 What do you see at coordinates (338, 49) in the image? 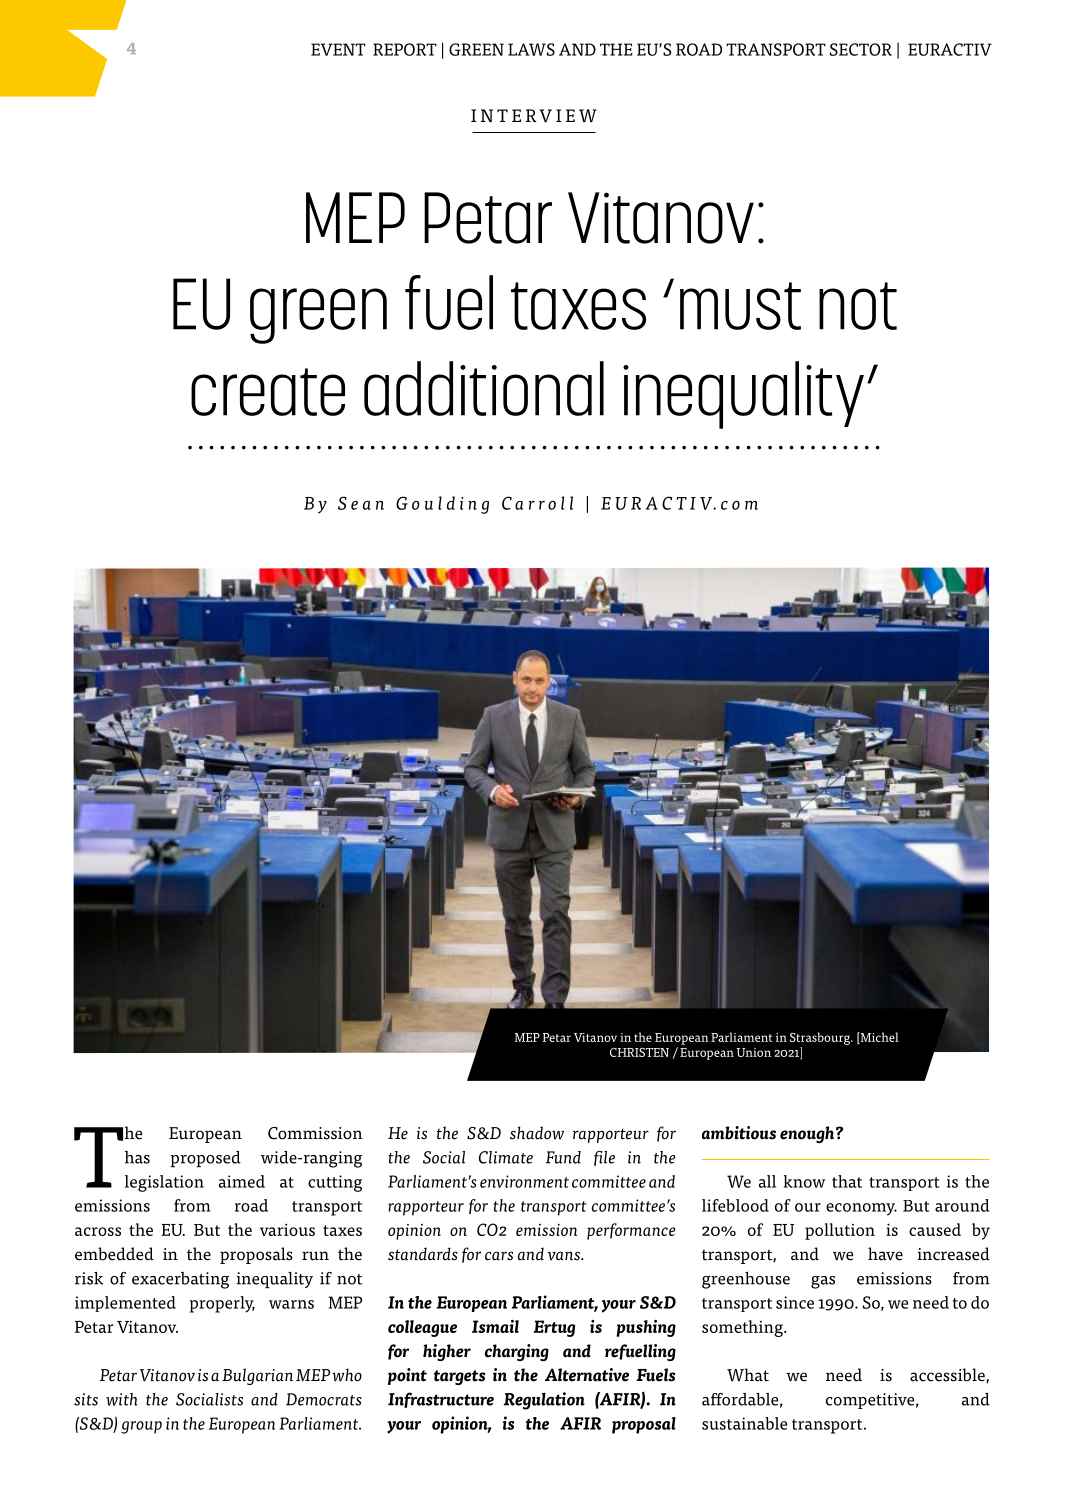
I see `EVENT` at bounding box center [338, 49].
